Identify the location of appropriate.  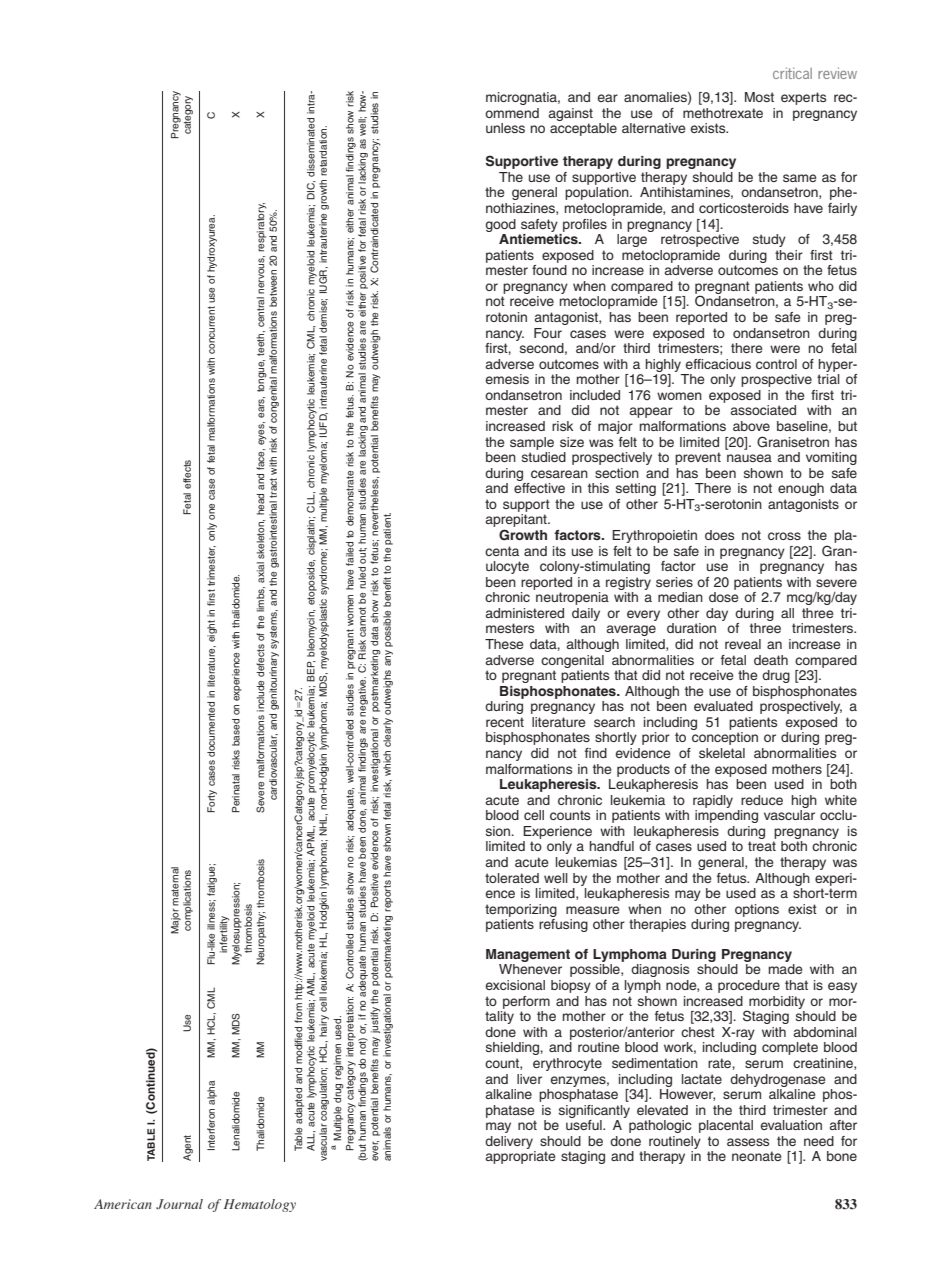
(520, 1157).
